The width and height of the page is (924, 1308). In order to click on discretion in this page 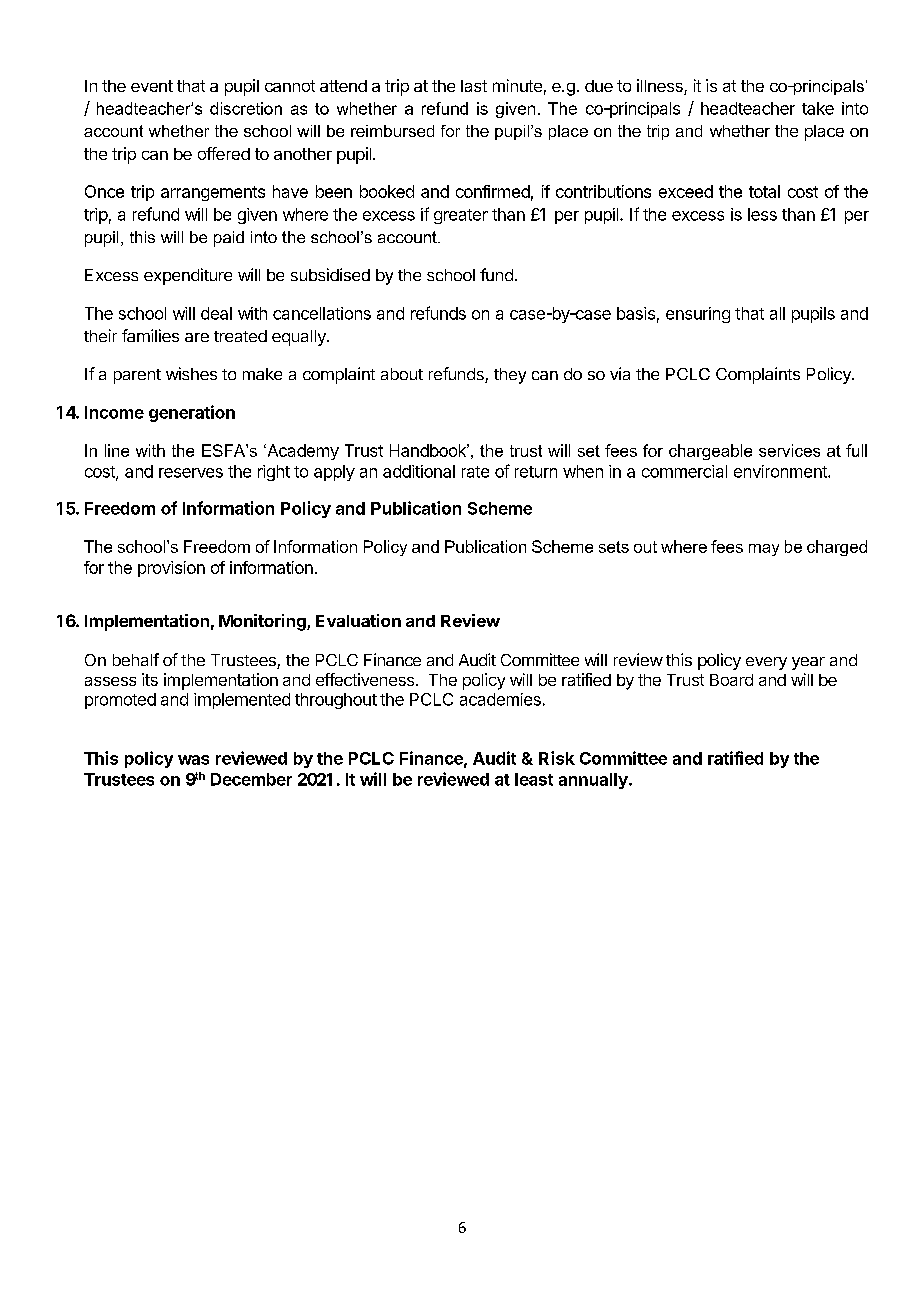, I will do `click(246, 108)`.
